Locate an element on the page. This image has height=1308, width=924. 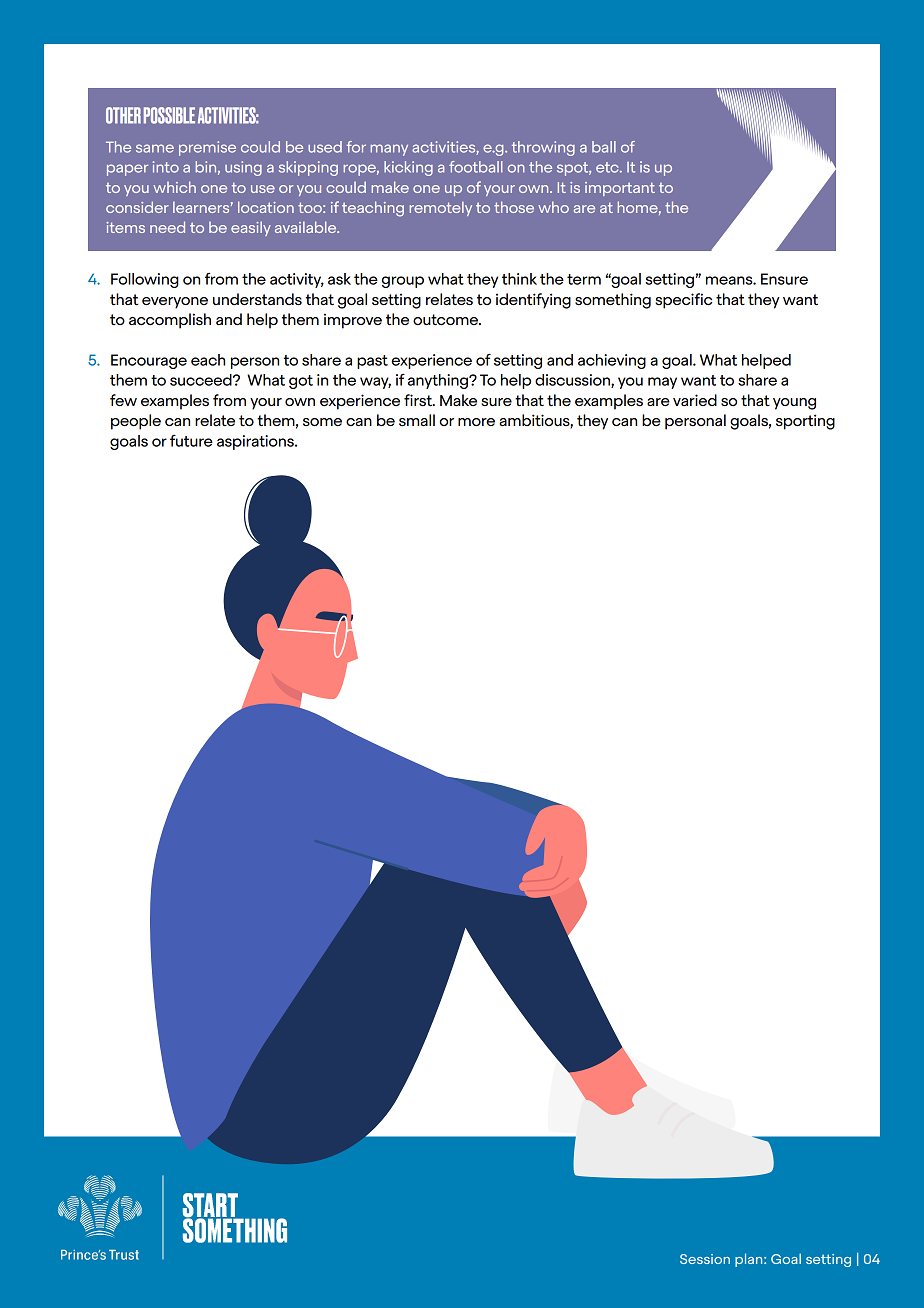
important is located at coordinates (620, 189).
